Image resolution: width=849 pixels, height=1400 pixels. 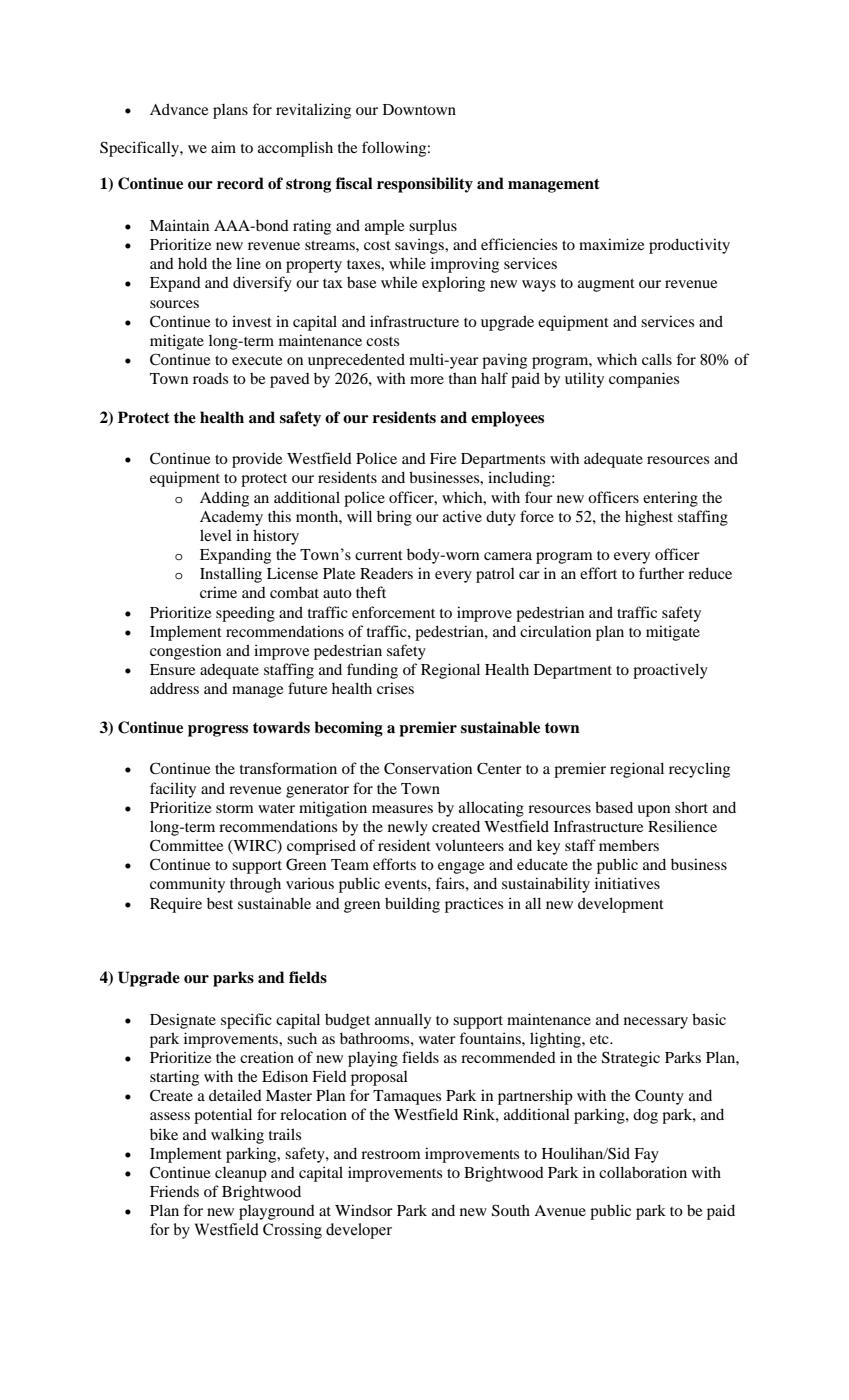 I want to click on companies, so click(x=644, y=380).
